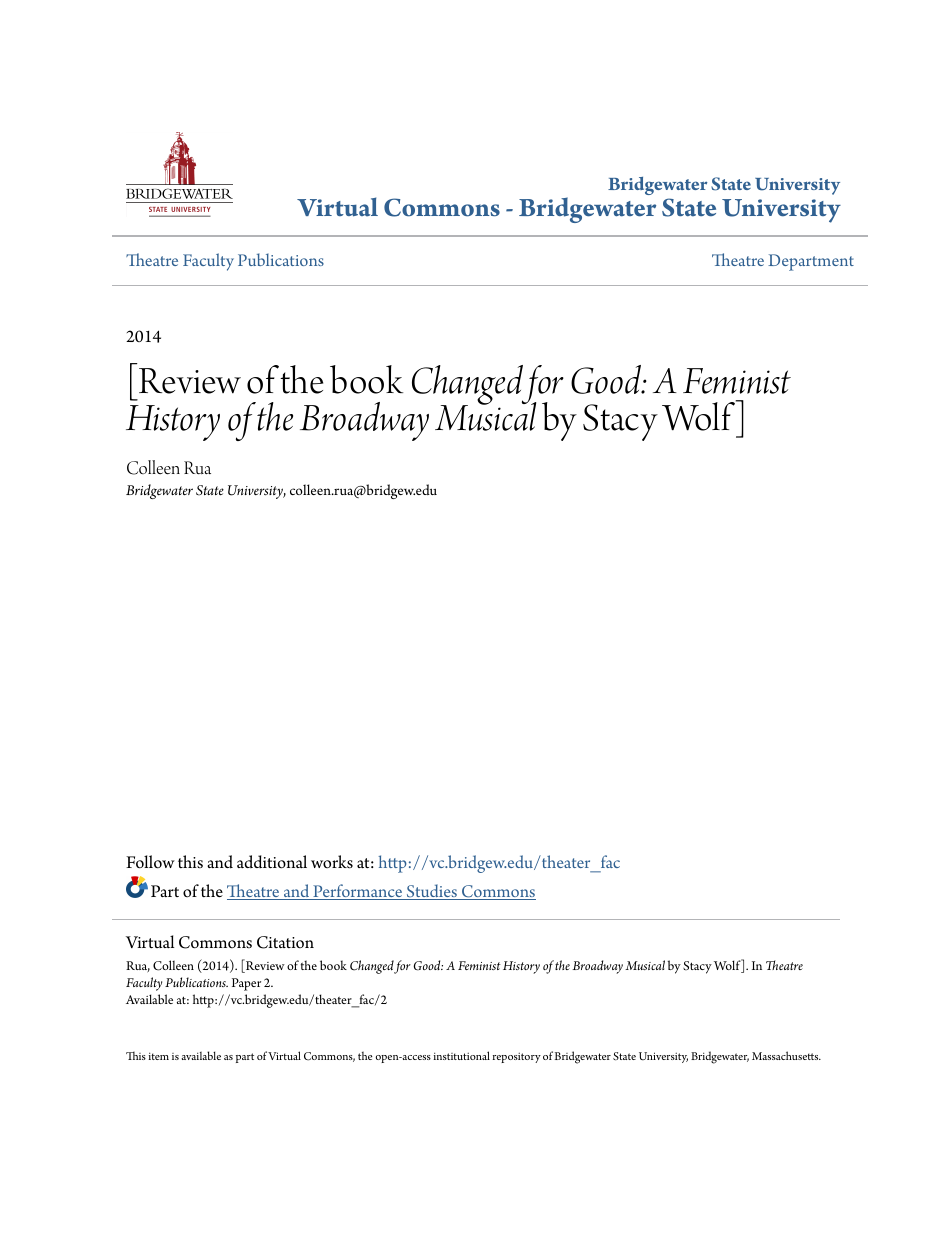  What do you see at coordinates (432, 892) in the screenshot?
I see `Studies` at bounding box center [432, 892].
